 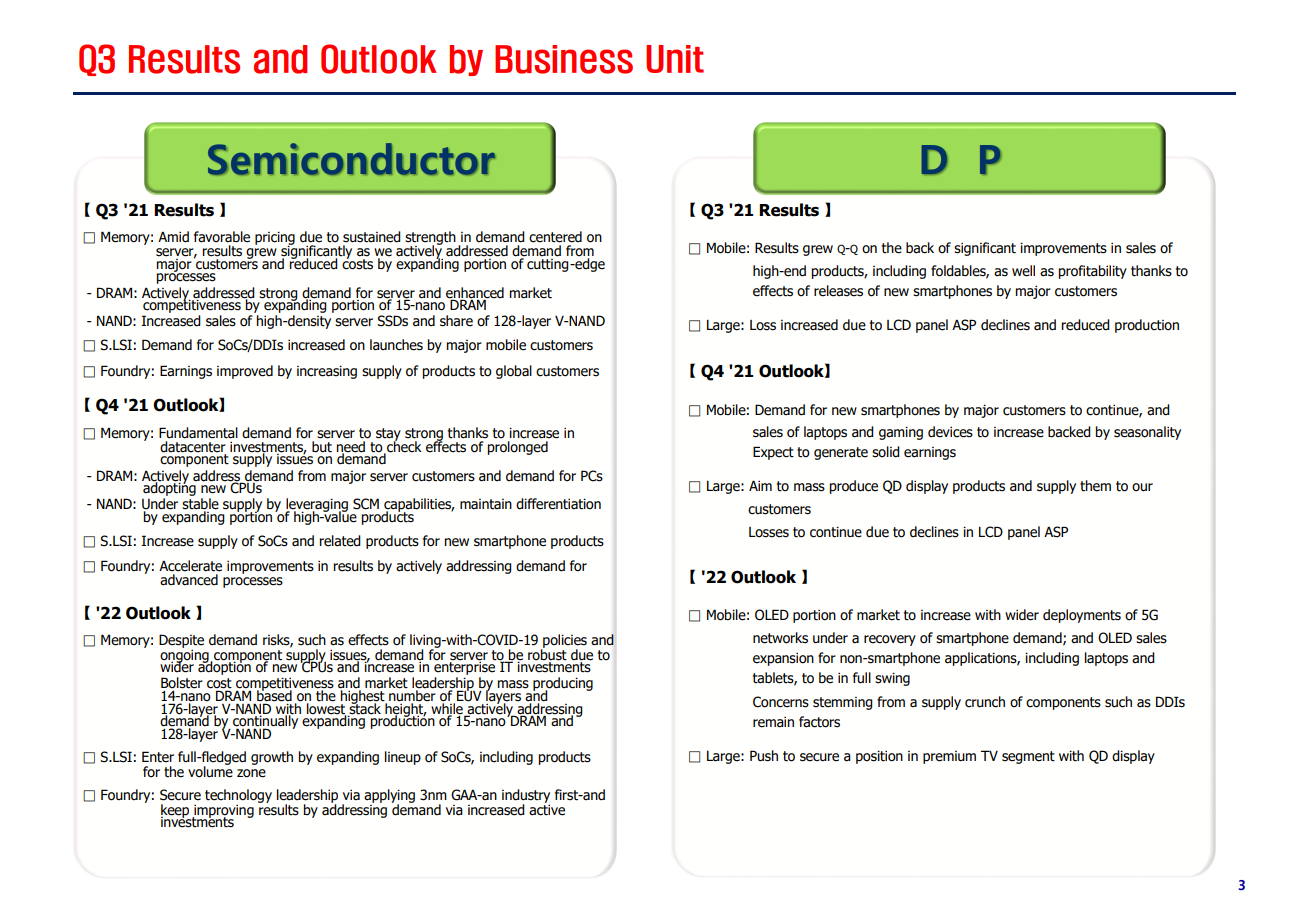 What do you see at coordinates (396, 345) in the page?
I see `launches` at bounding box center [396, 345].
